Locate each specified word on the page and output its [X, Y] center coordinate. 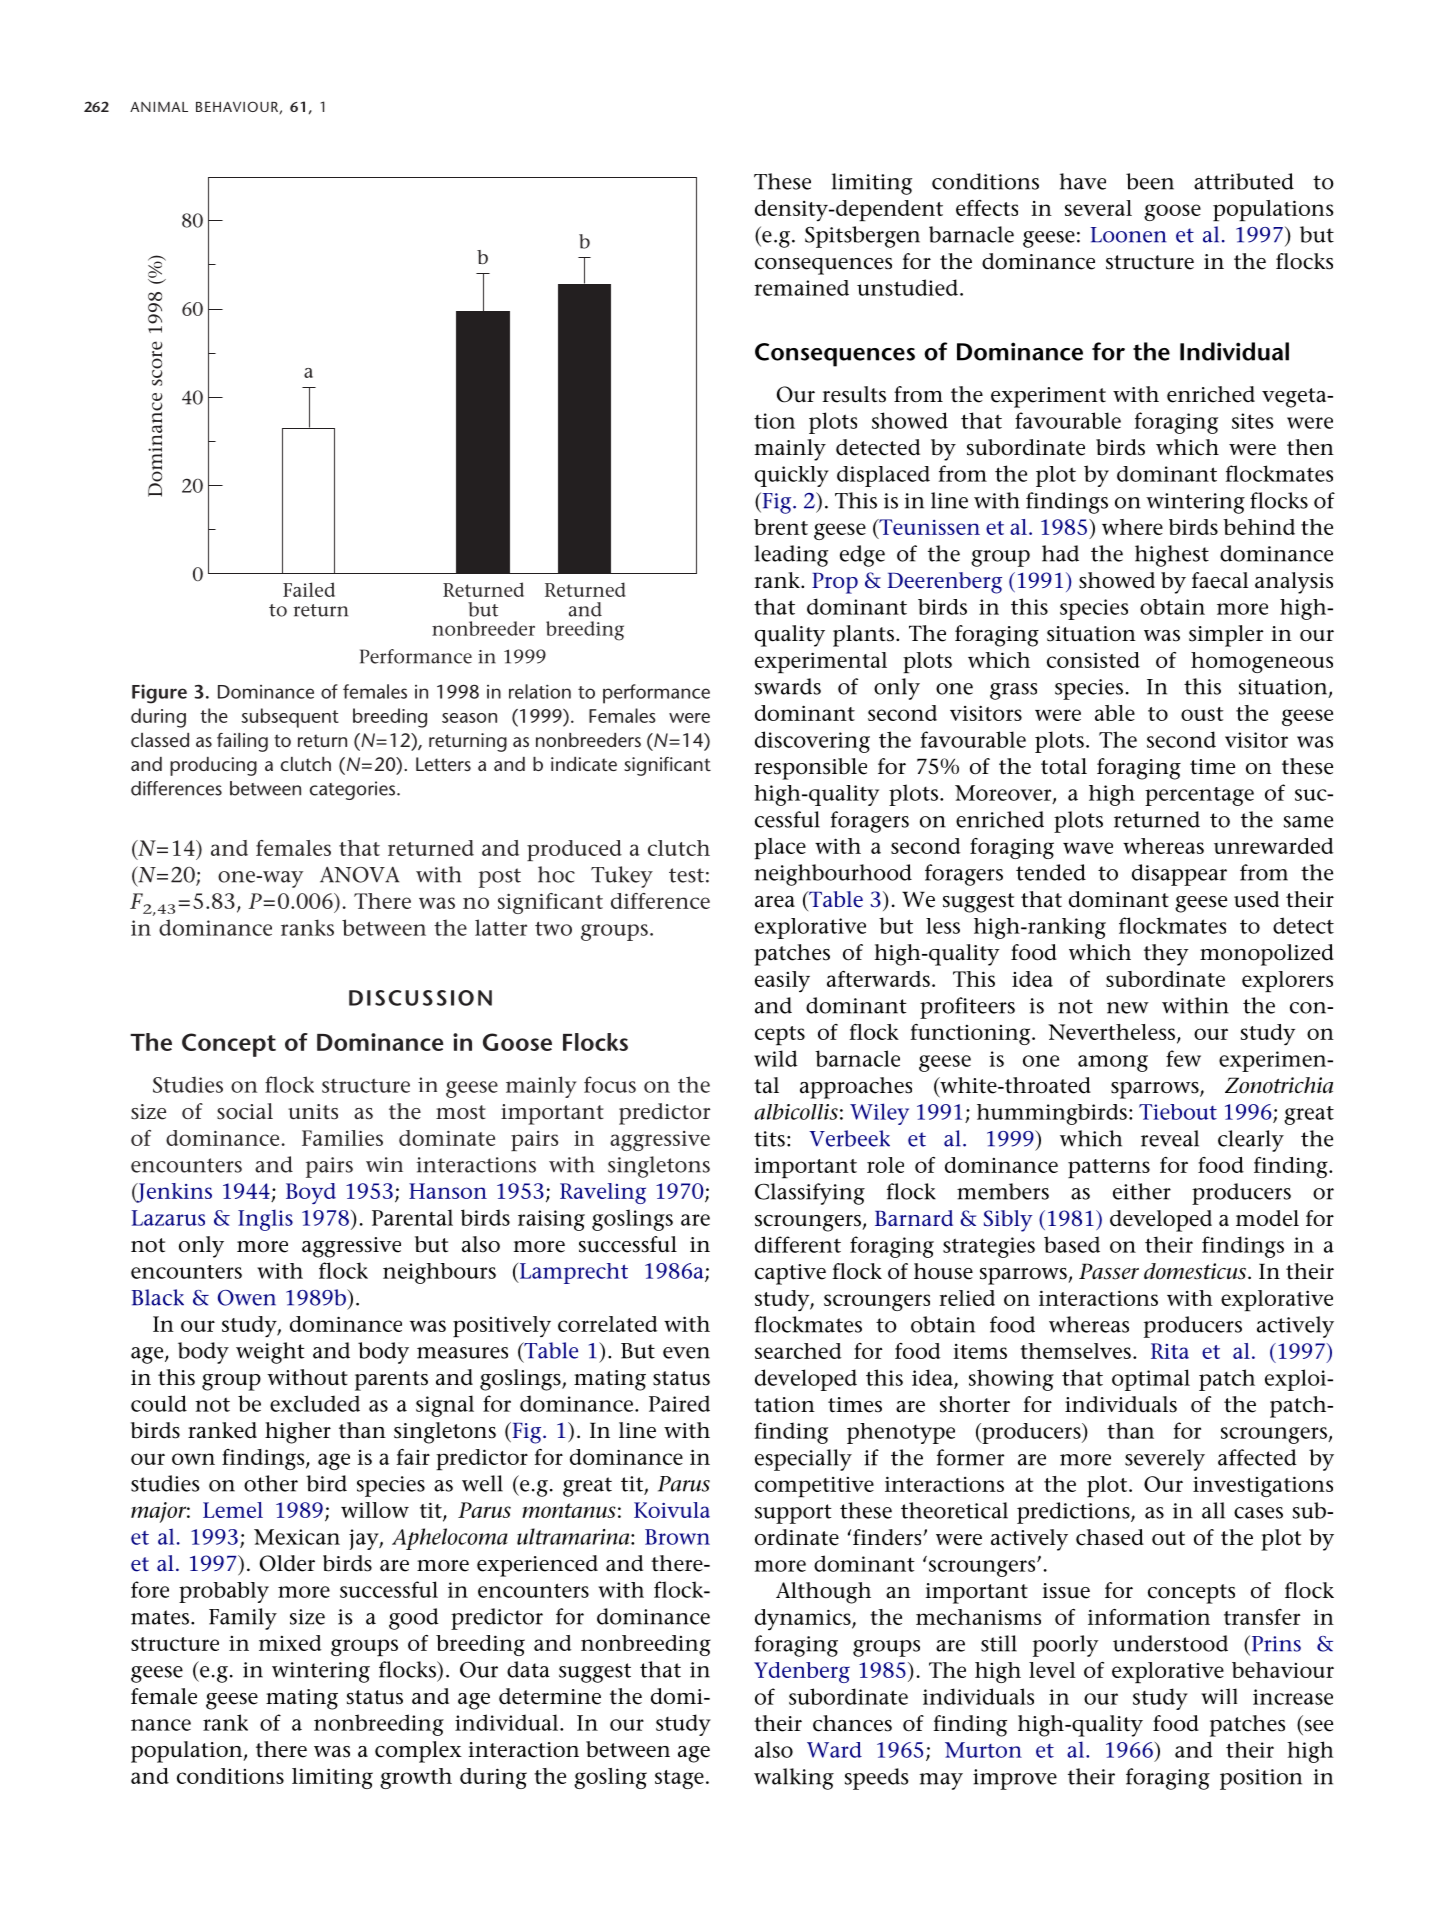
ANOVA [359, 875]
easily [782, 981]
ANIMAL [159, 107]
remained [801, 288]
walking [794, 1779]
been [1150, 181]
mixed [290, 1643]
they [1166, 955]
